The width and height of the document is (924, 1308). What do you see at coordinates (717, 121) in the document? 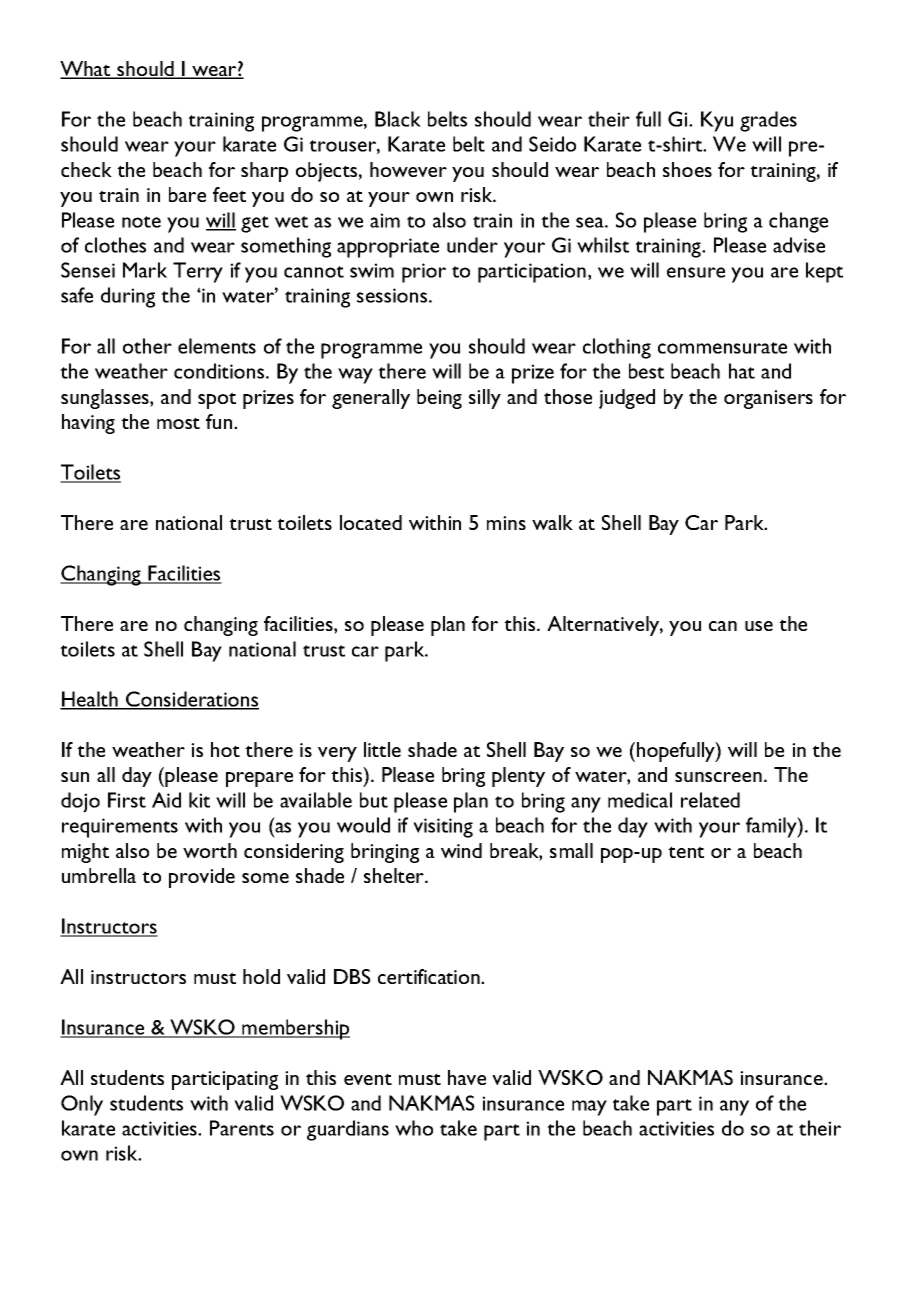
I see `Kyu` at bounding box center [717, 121].
